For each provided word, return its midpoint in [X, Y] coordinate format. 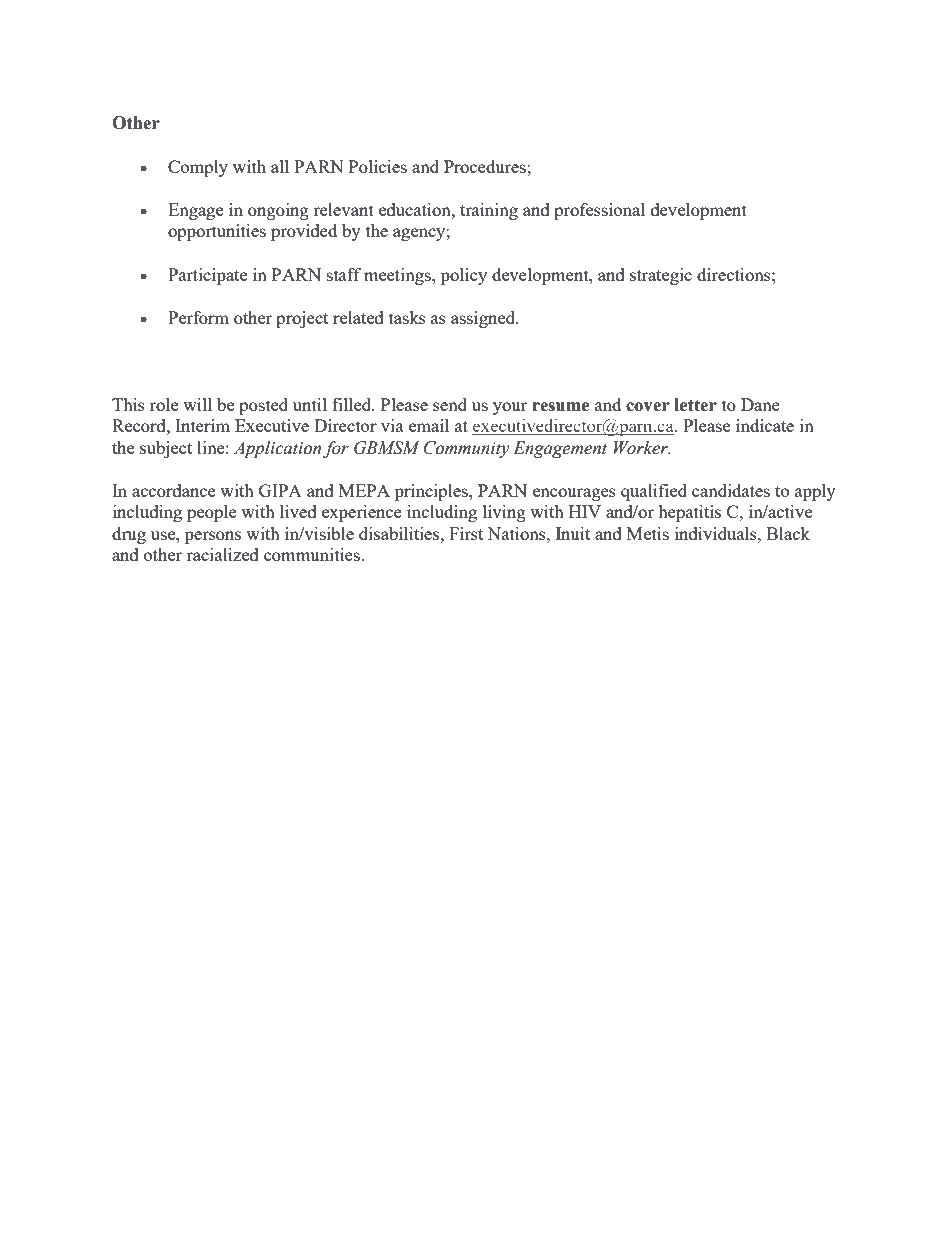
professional [599, 211]
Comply [198, 168]
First [466, 533]
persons [213, 537]
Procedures [486, 166]
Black [788, 533]
